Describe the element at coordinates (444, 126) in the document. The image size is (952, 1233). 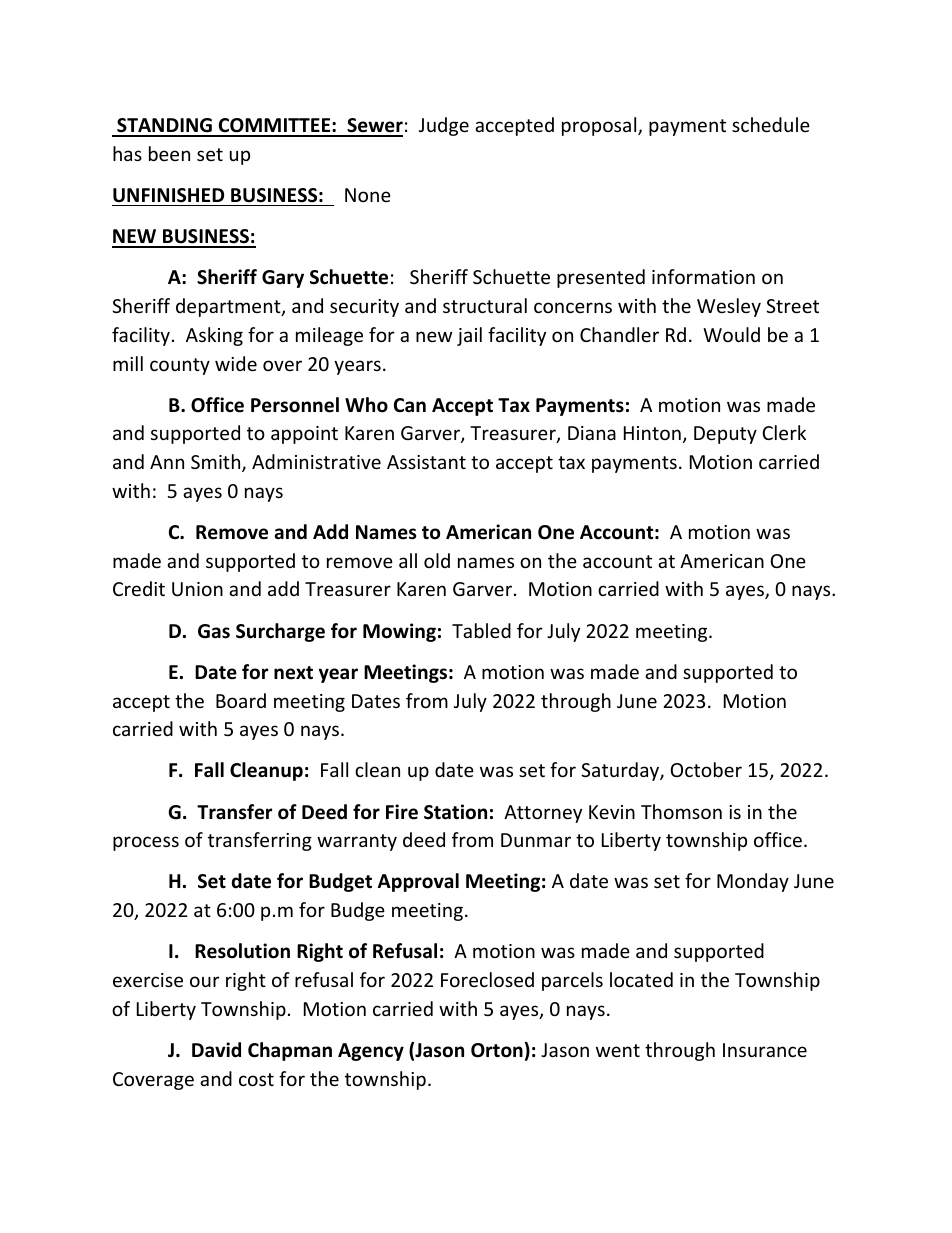
I see `Judge` at that location.
